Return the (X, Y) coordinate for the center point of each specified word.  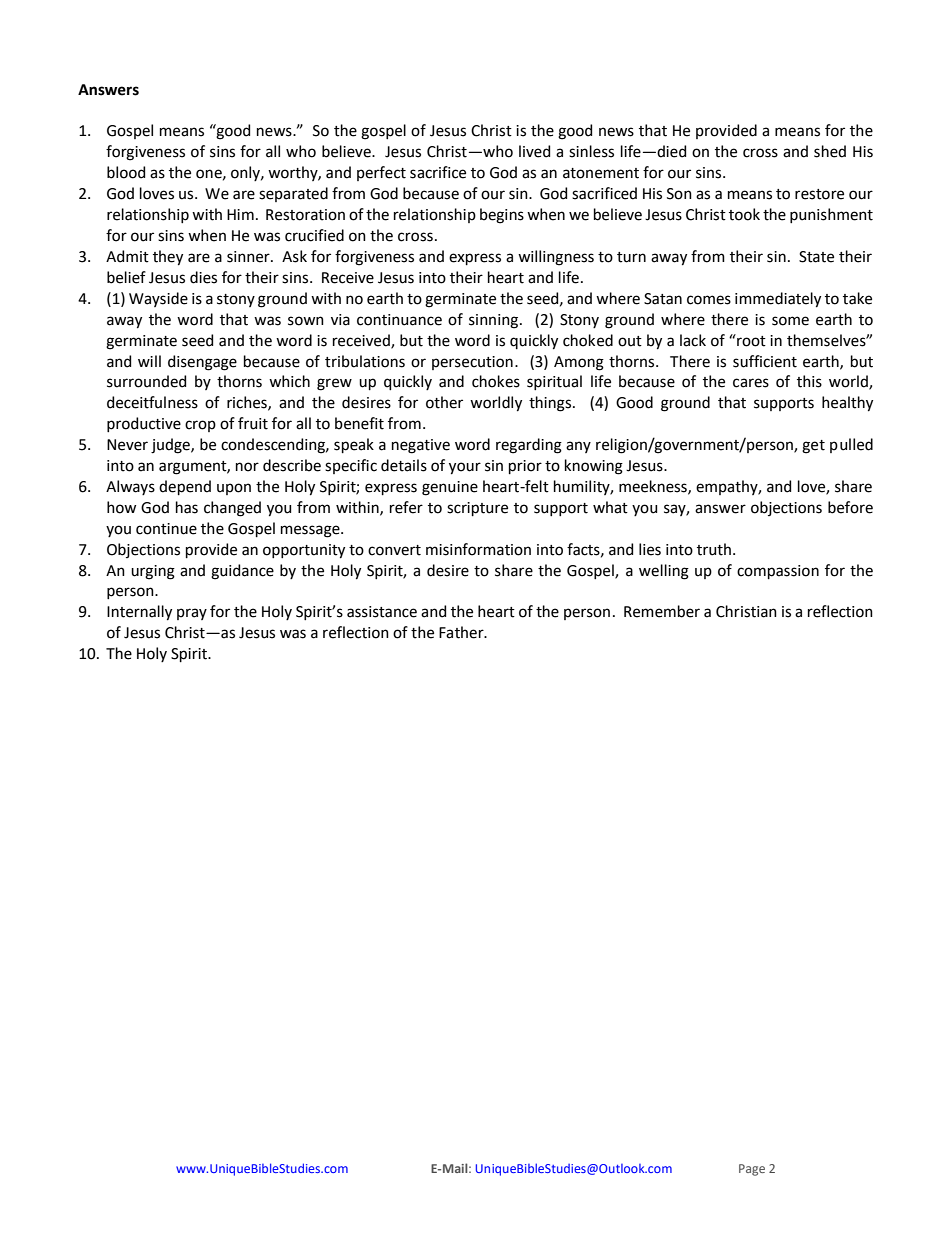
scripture (477, 509)
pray (192, 614)
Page (752, 1170)
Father (462, 632)
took (744, 214)
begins (502, 216)
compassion (778, 572)
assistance (382, 612)
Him (240, 214)
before (850, 507)
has (187, 507)
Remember (662, 611)
